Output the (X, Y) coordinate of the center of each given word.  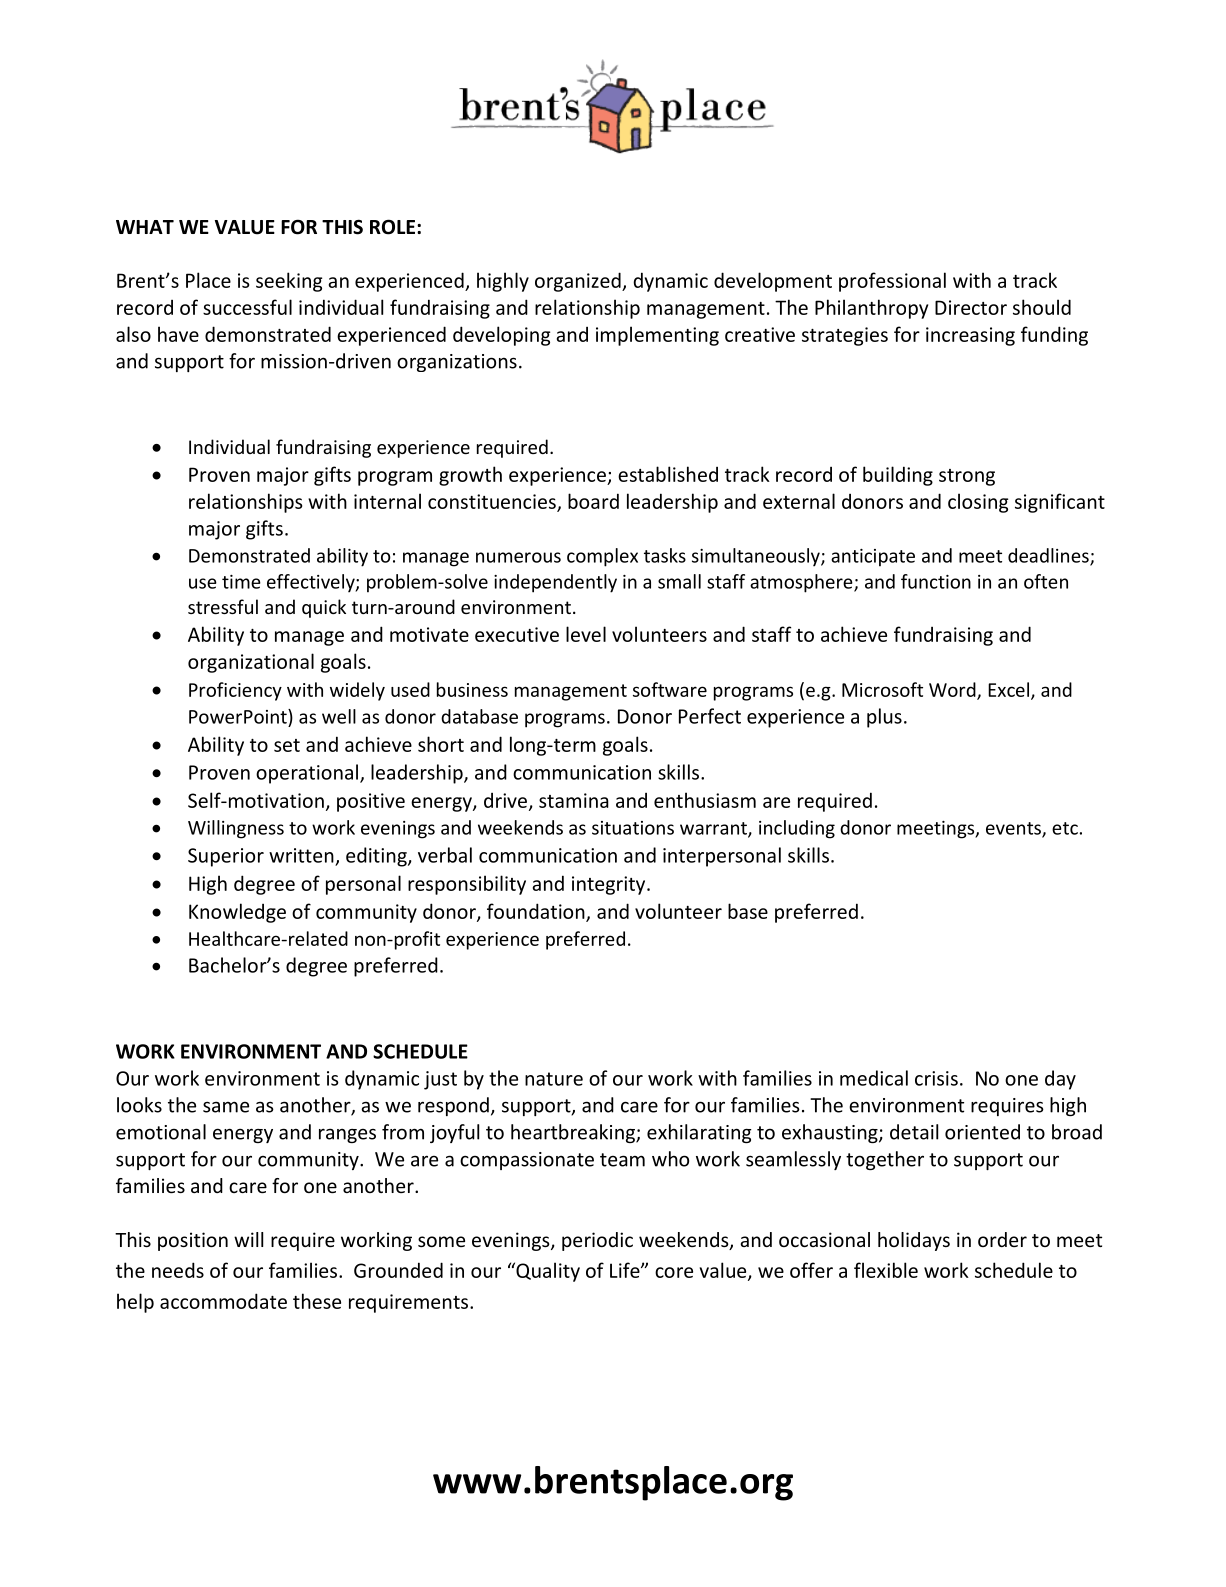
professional (892, 282)
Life (626, 1270)
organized (579, 282)
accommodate (223, 1301)
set (287, 745)
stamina (574, 800)
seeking (289, 282)
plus (884, 718)
